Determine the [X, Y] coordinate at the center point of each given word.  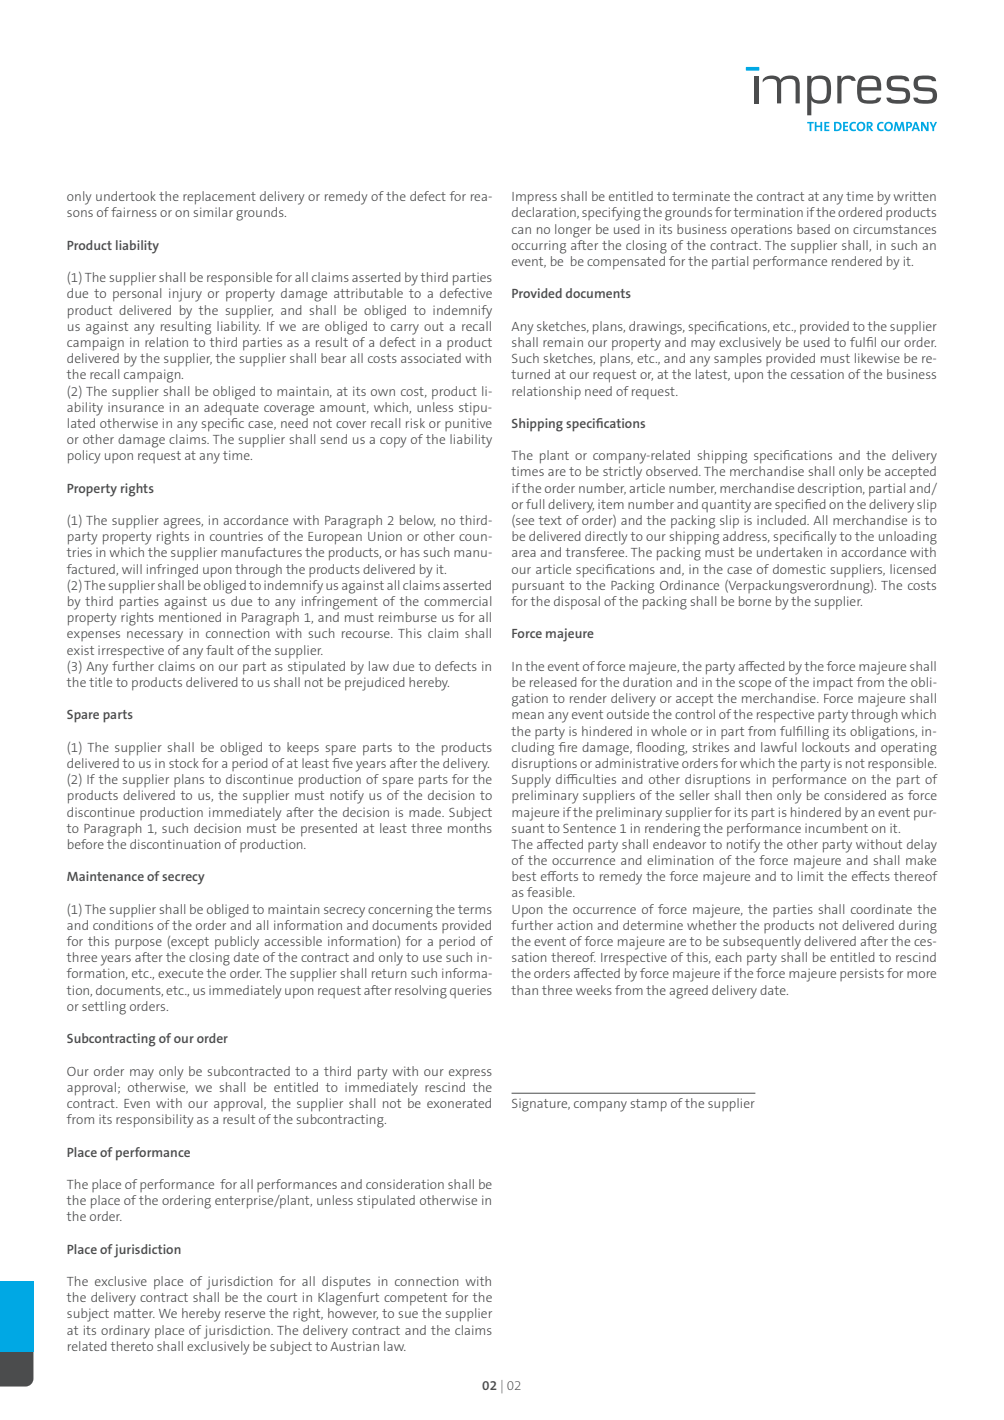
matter [134, 1313]
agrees [183, 523]
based [813, 229]
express [470, 1074]
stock [184, 763]
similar [213, 212]
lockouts [826, 745]
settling [104, 1008]
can [521, 230]
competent [415, 1299]
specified [800, 505]
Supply [531, 781]
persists [862, 975]
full [535, 504]
